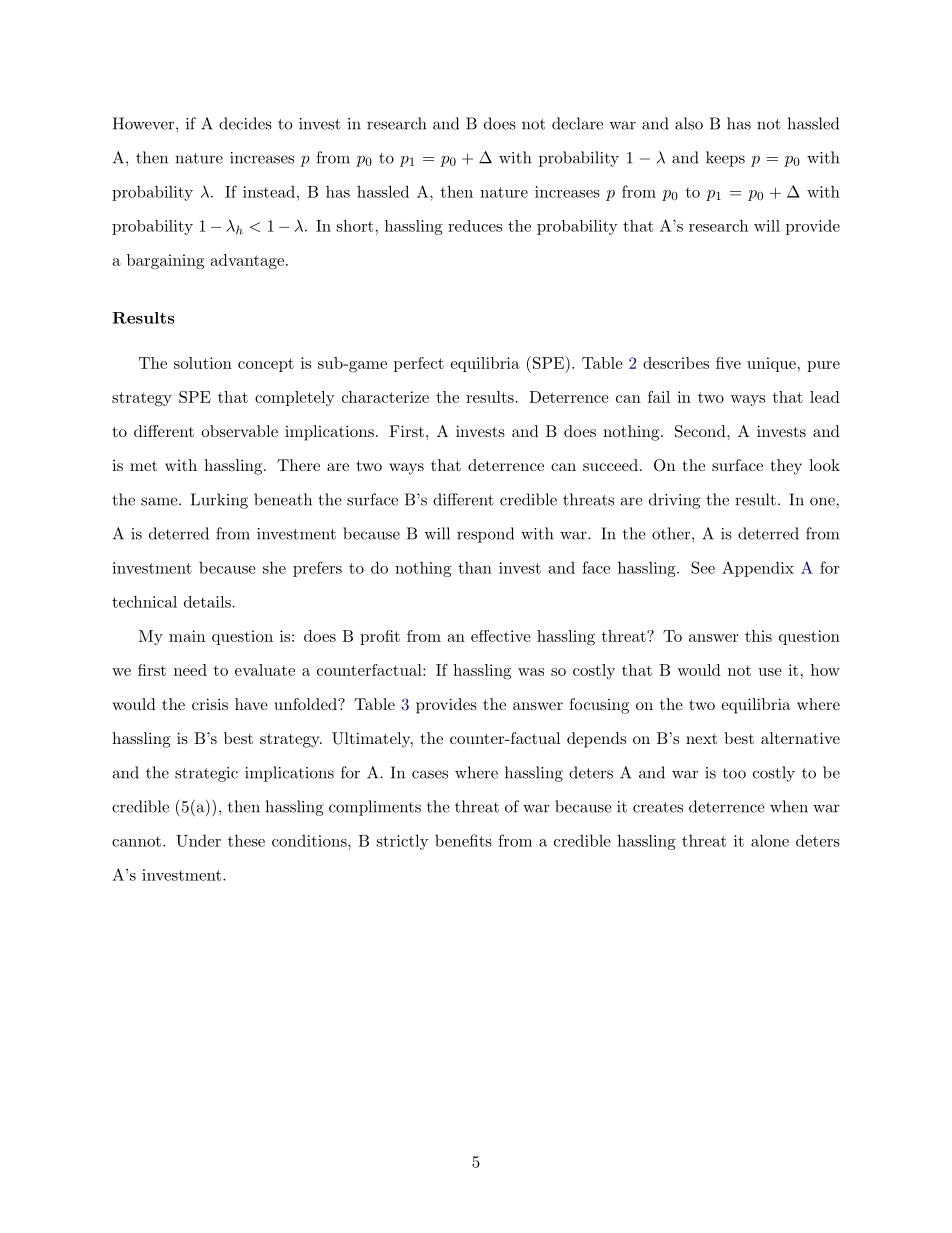 The image size is (952, 1233). What do you see at coordinates (758, 569) in the image?
I see `Appendix` at bounding box center [758, 569].
